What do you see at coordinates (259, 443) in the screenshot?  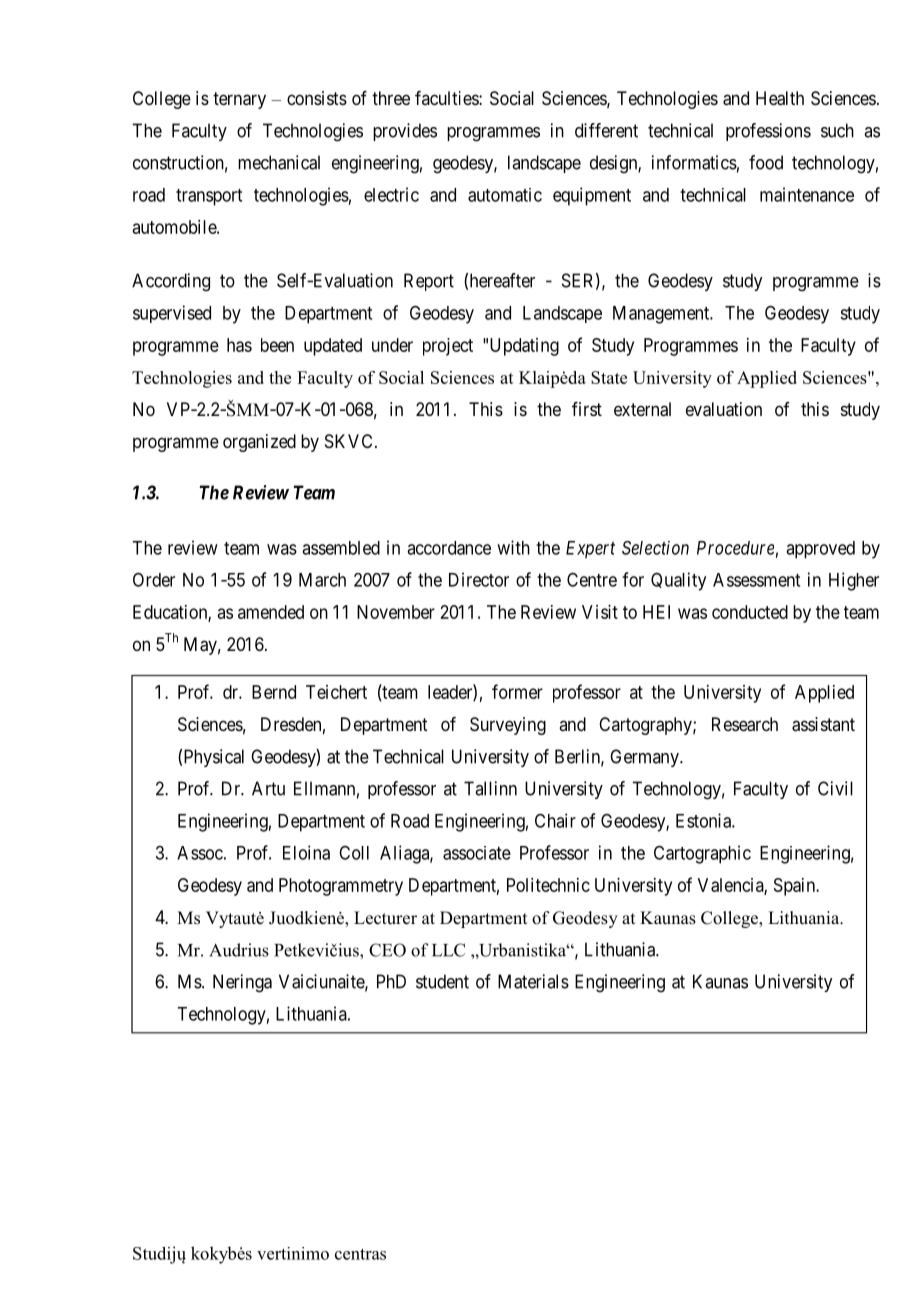 I see `organized` at bounding box center [259, 443].
